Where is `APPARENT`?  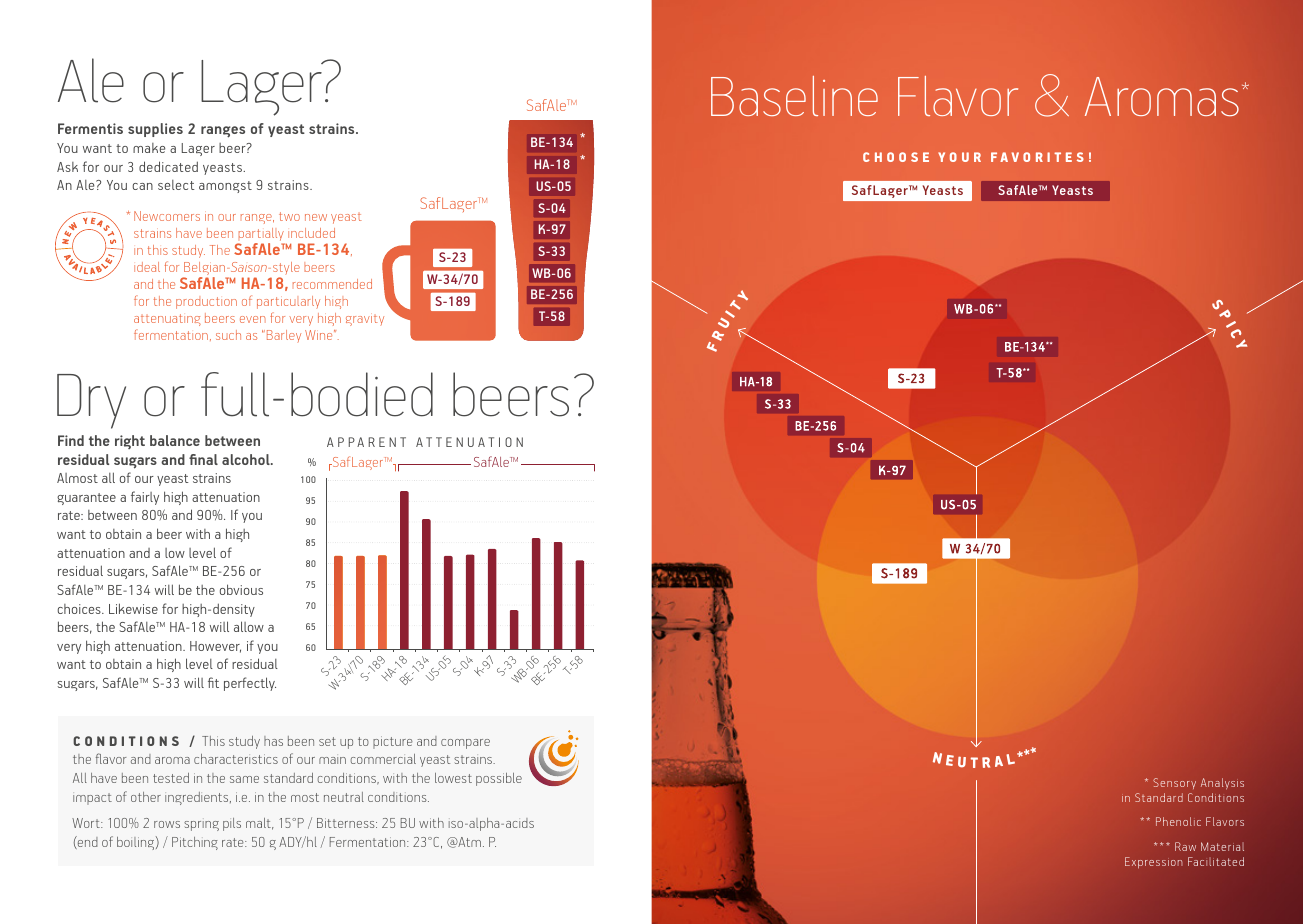
APPARENT is located at coordinates (366, 442).
